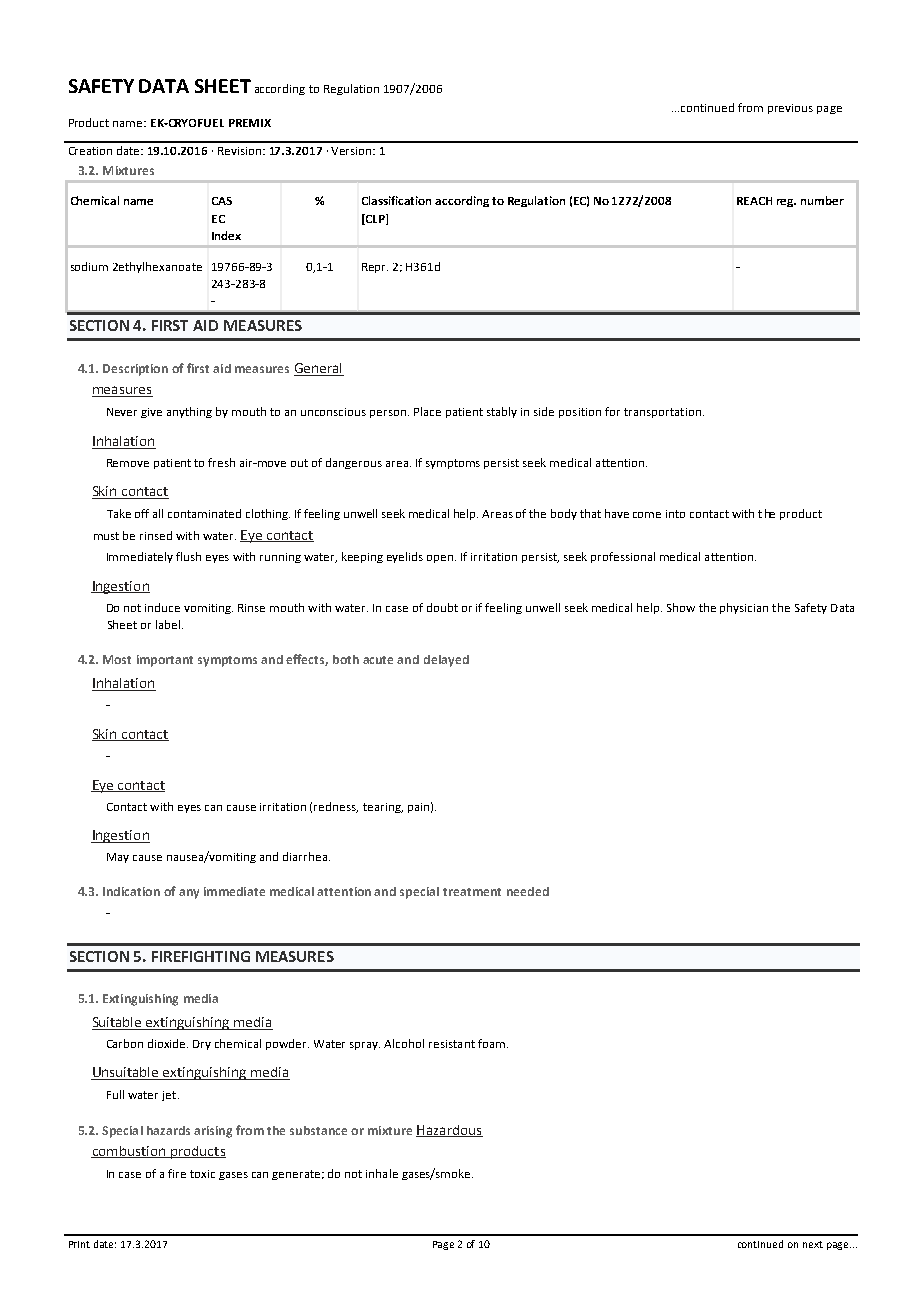  What do you see at coordinates (813, 1244) in the document?
I see `next` at bounding box center [813, 1244].
